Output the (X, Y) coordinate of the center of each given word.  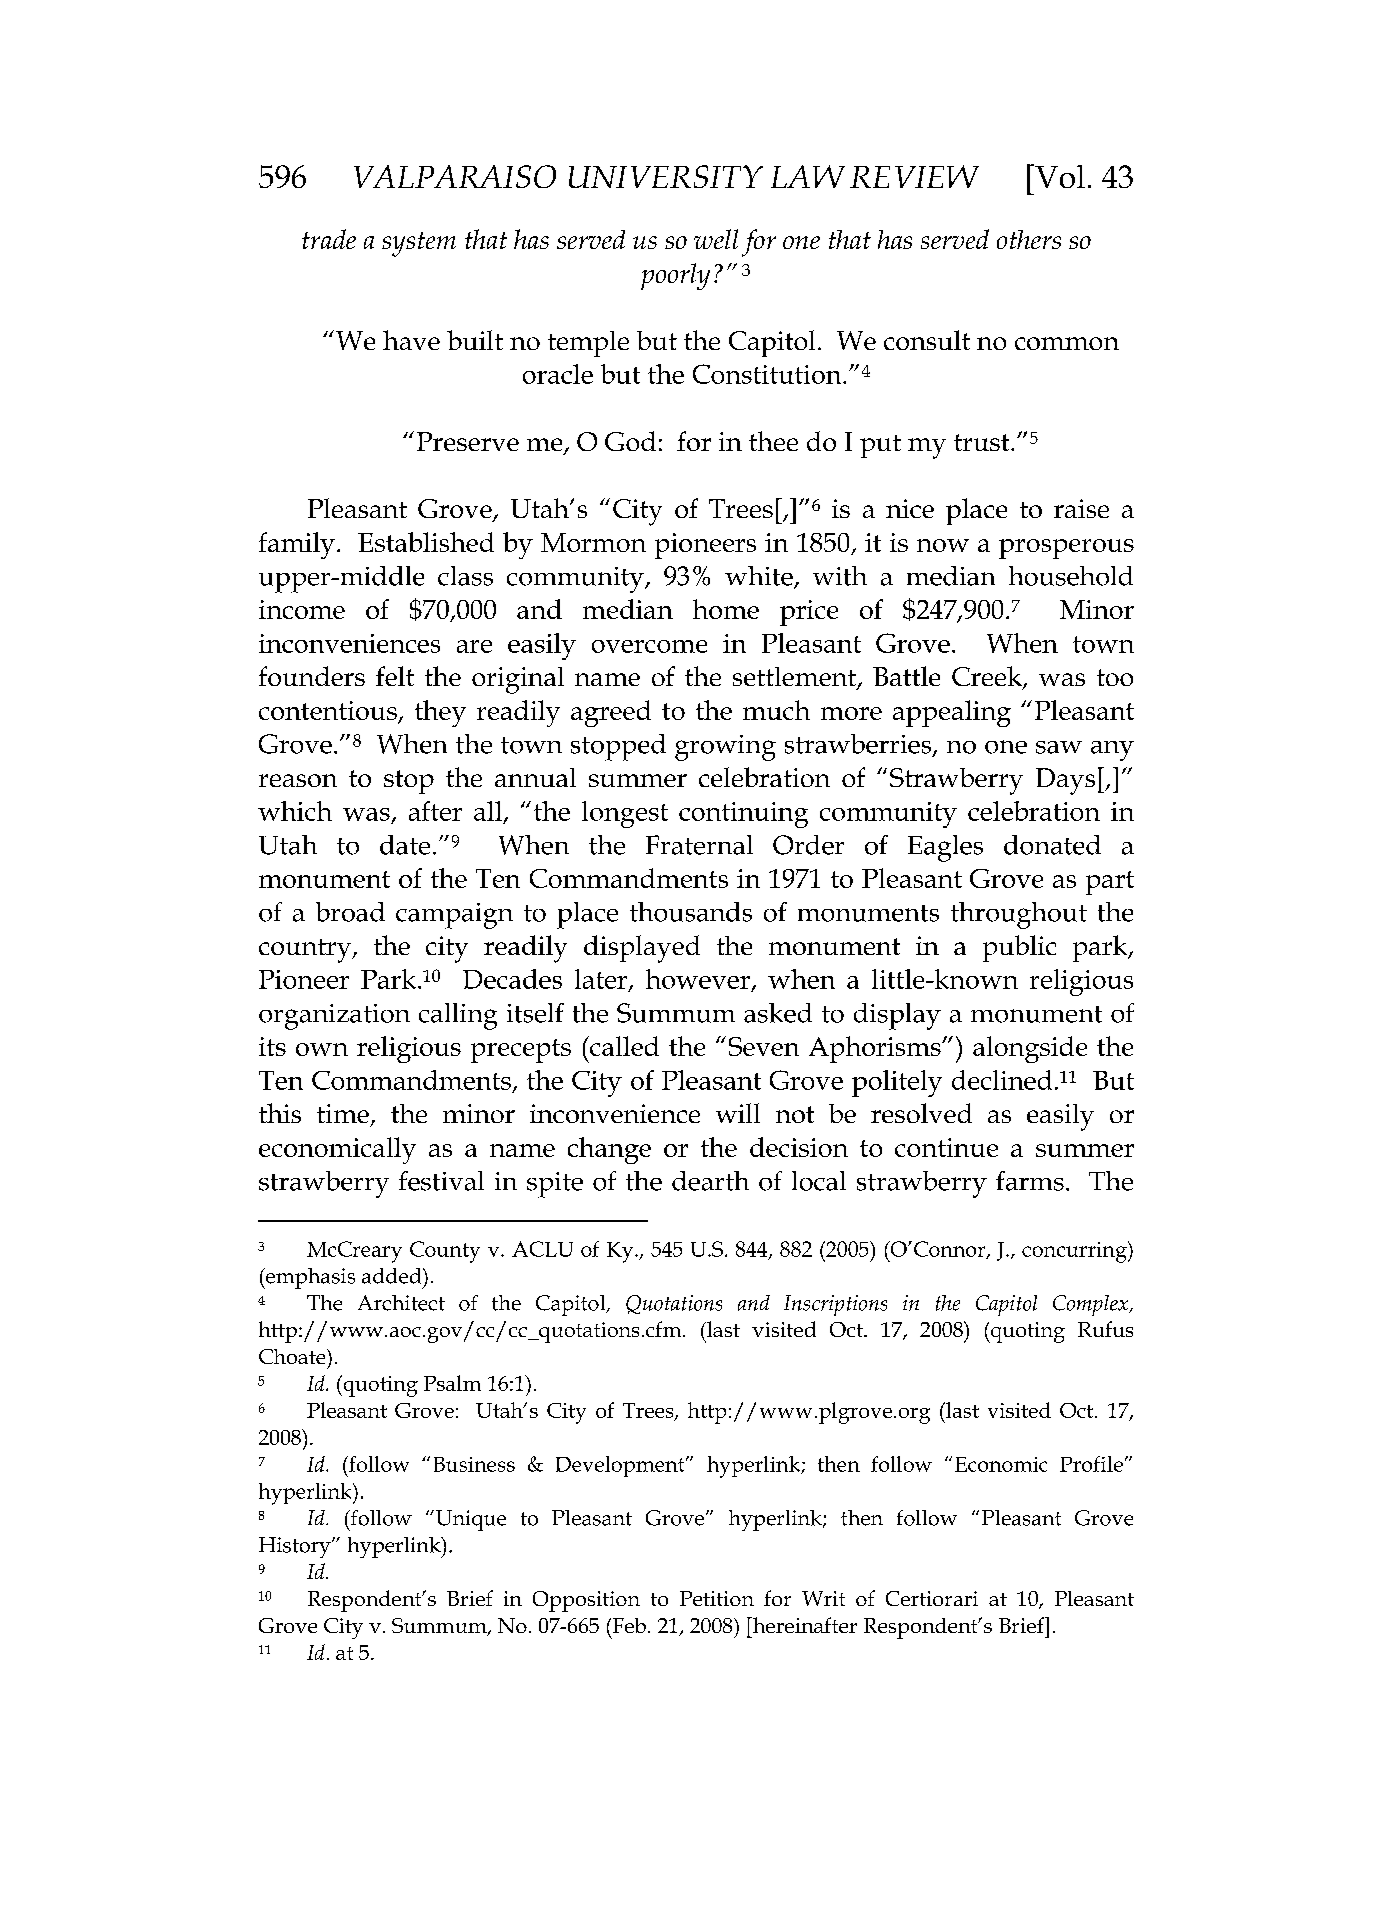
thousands (691, 912)
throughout (1019, 915)
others (1029, 239)
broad (350, 912)
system (419, 244)
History (296, 1547)
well (716, 239)
